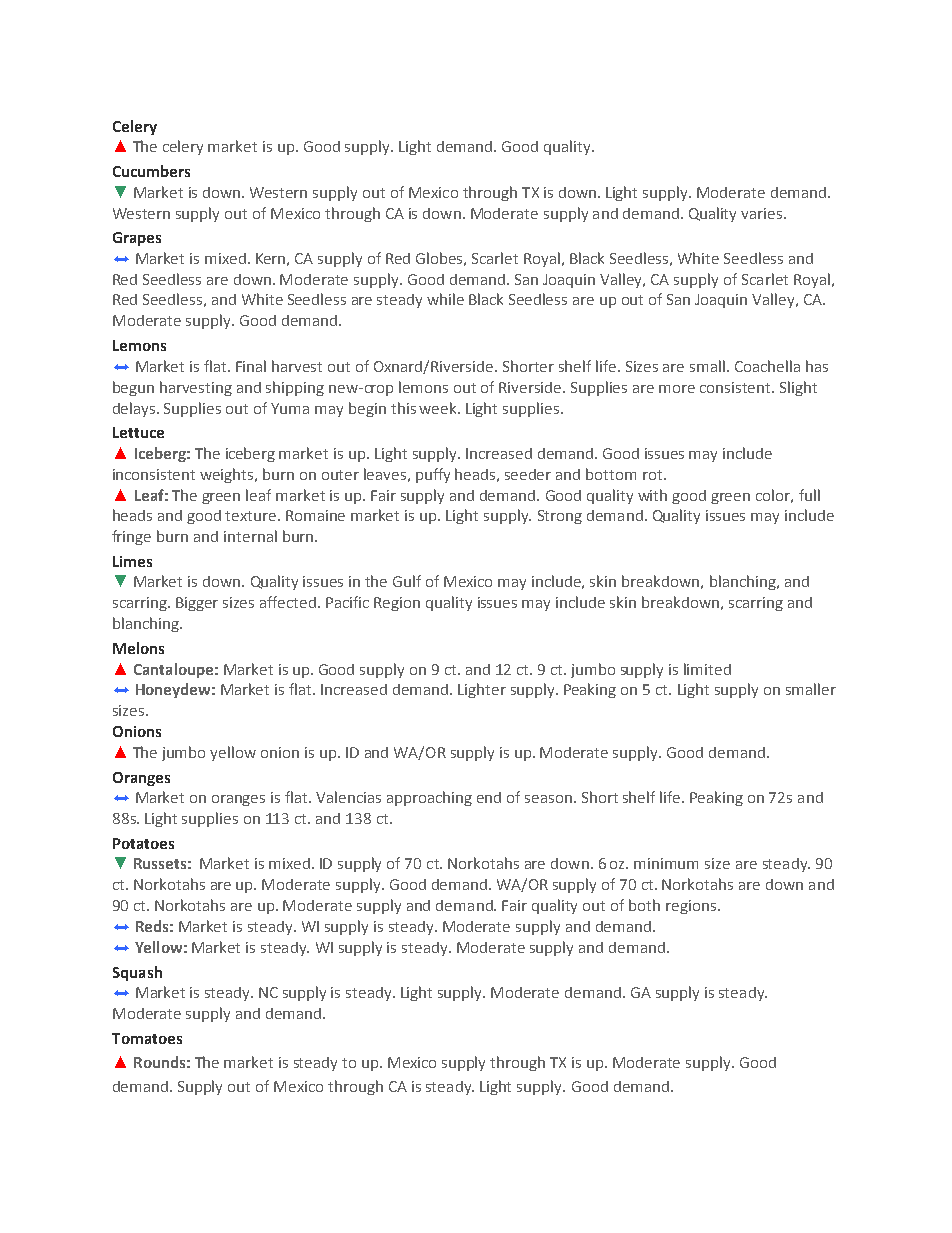  I want to click on Bigger, so click(197, 604).
